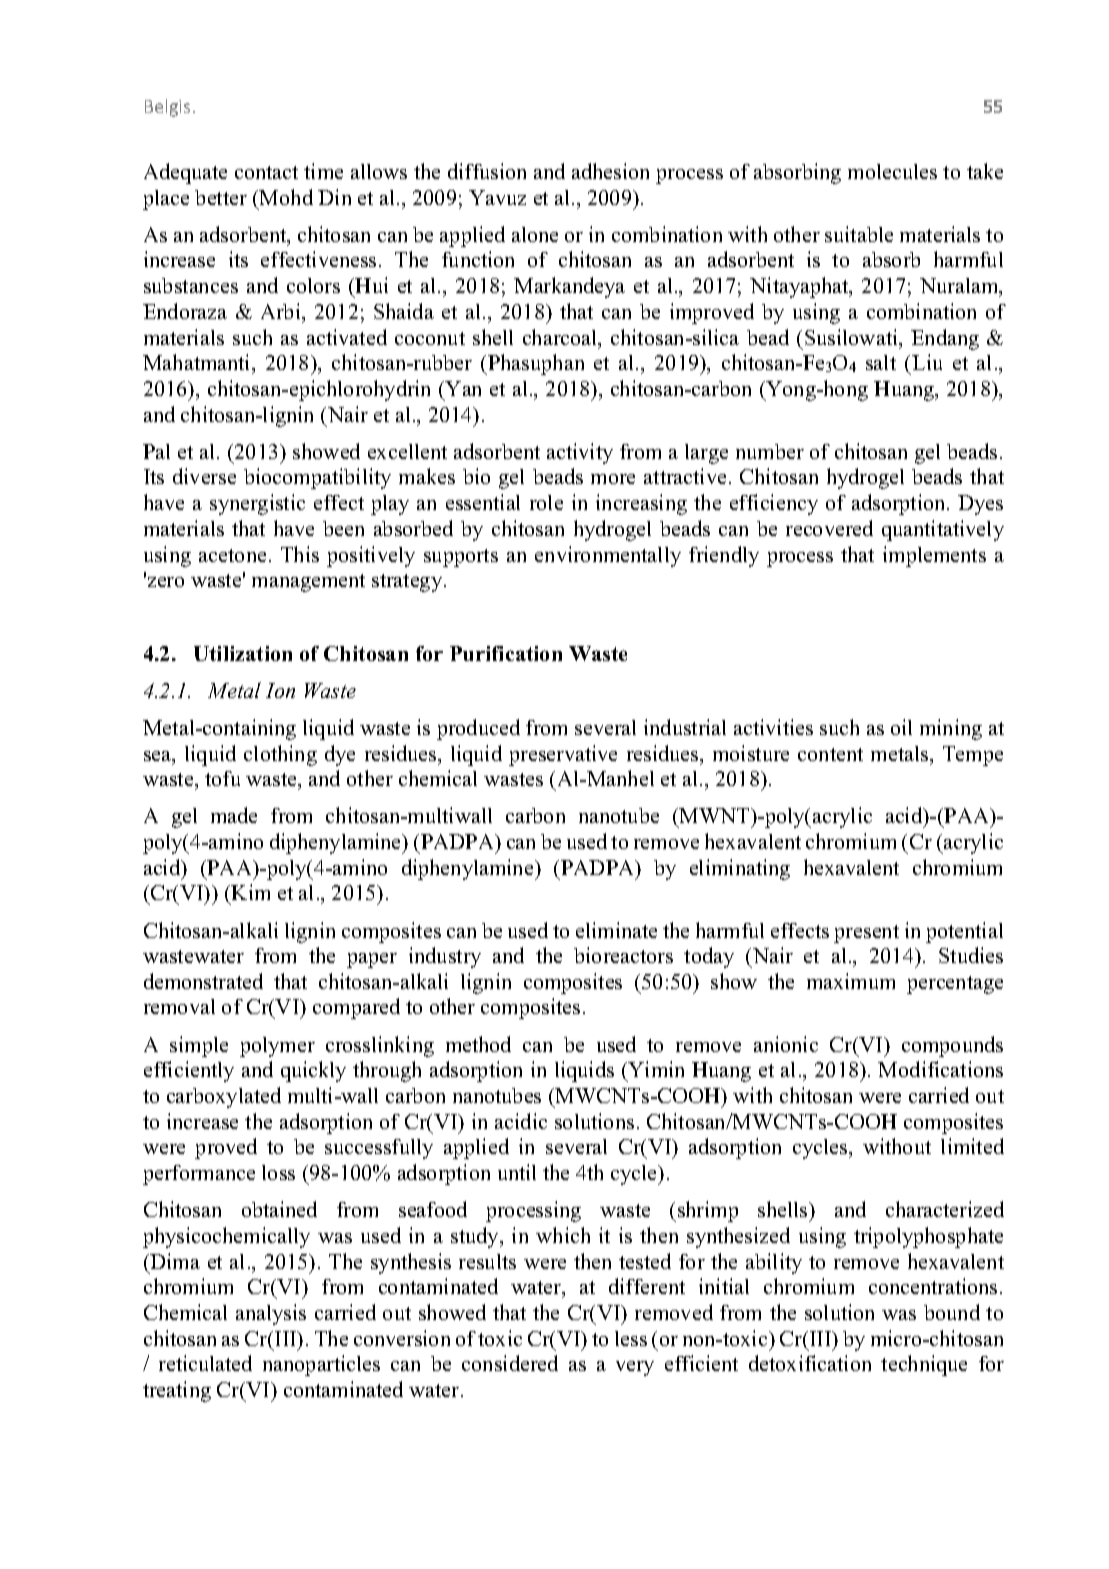 Image resolution: width=1109 pixels, height=1569 pixels. Describe the element at coordinates (535, 234) in the screenshot. I see `alone` at that location.
